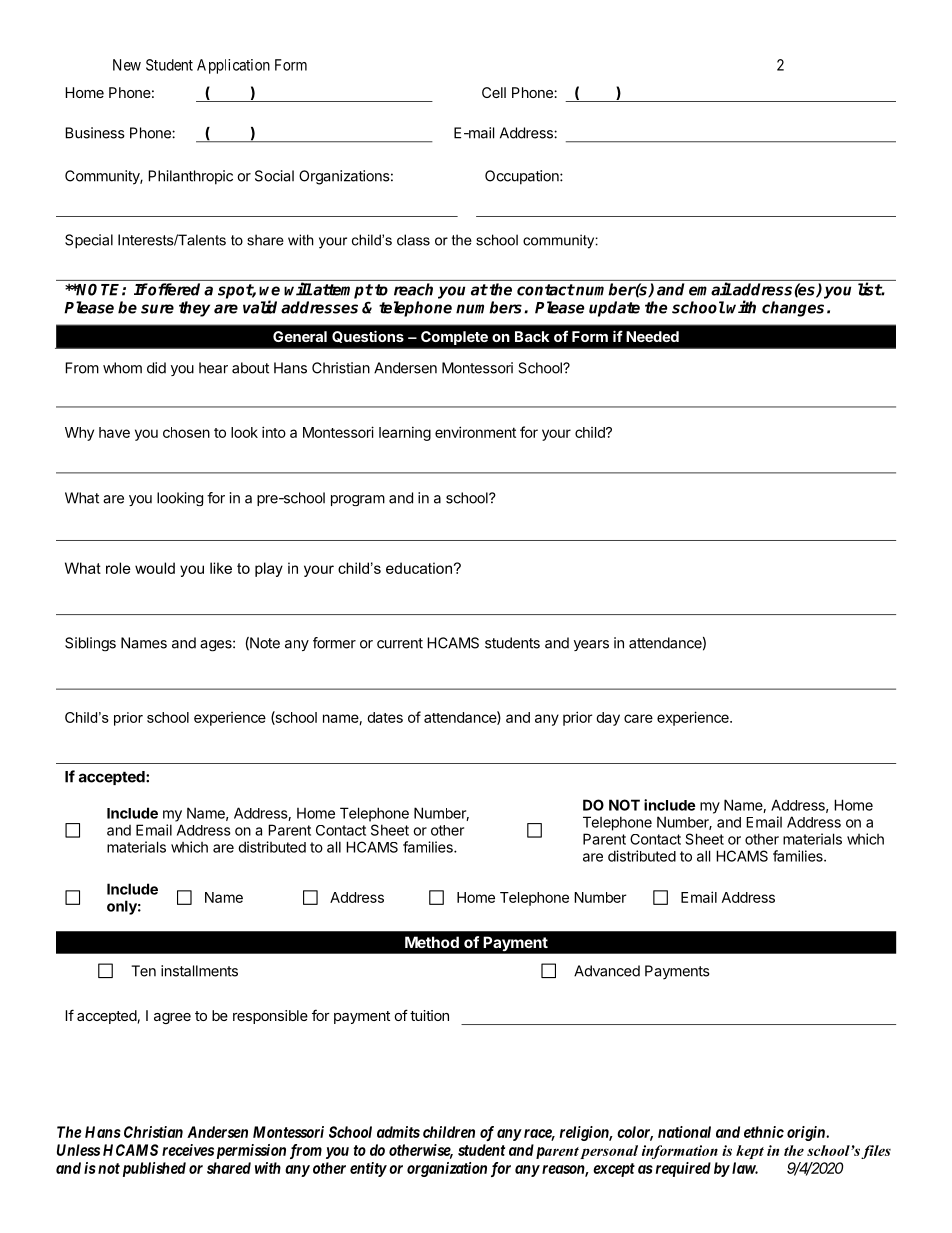  I want to click on care, so click(638, 718).
